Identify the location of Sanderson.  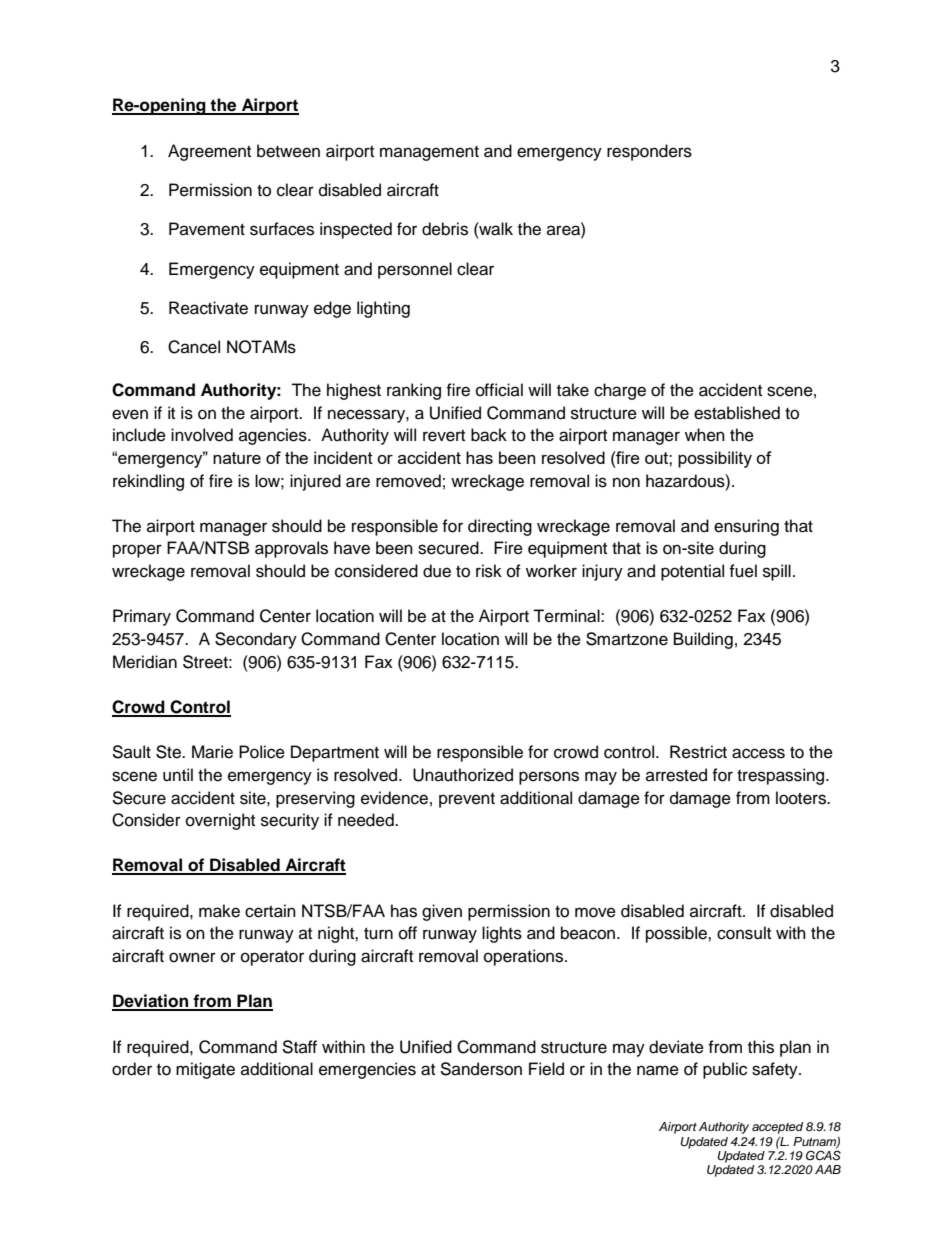
(481, 1069).
